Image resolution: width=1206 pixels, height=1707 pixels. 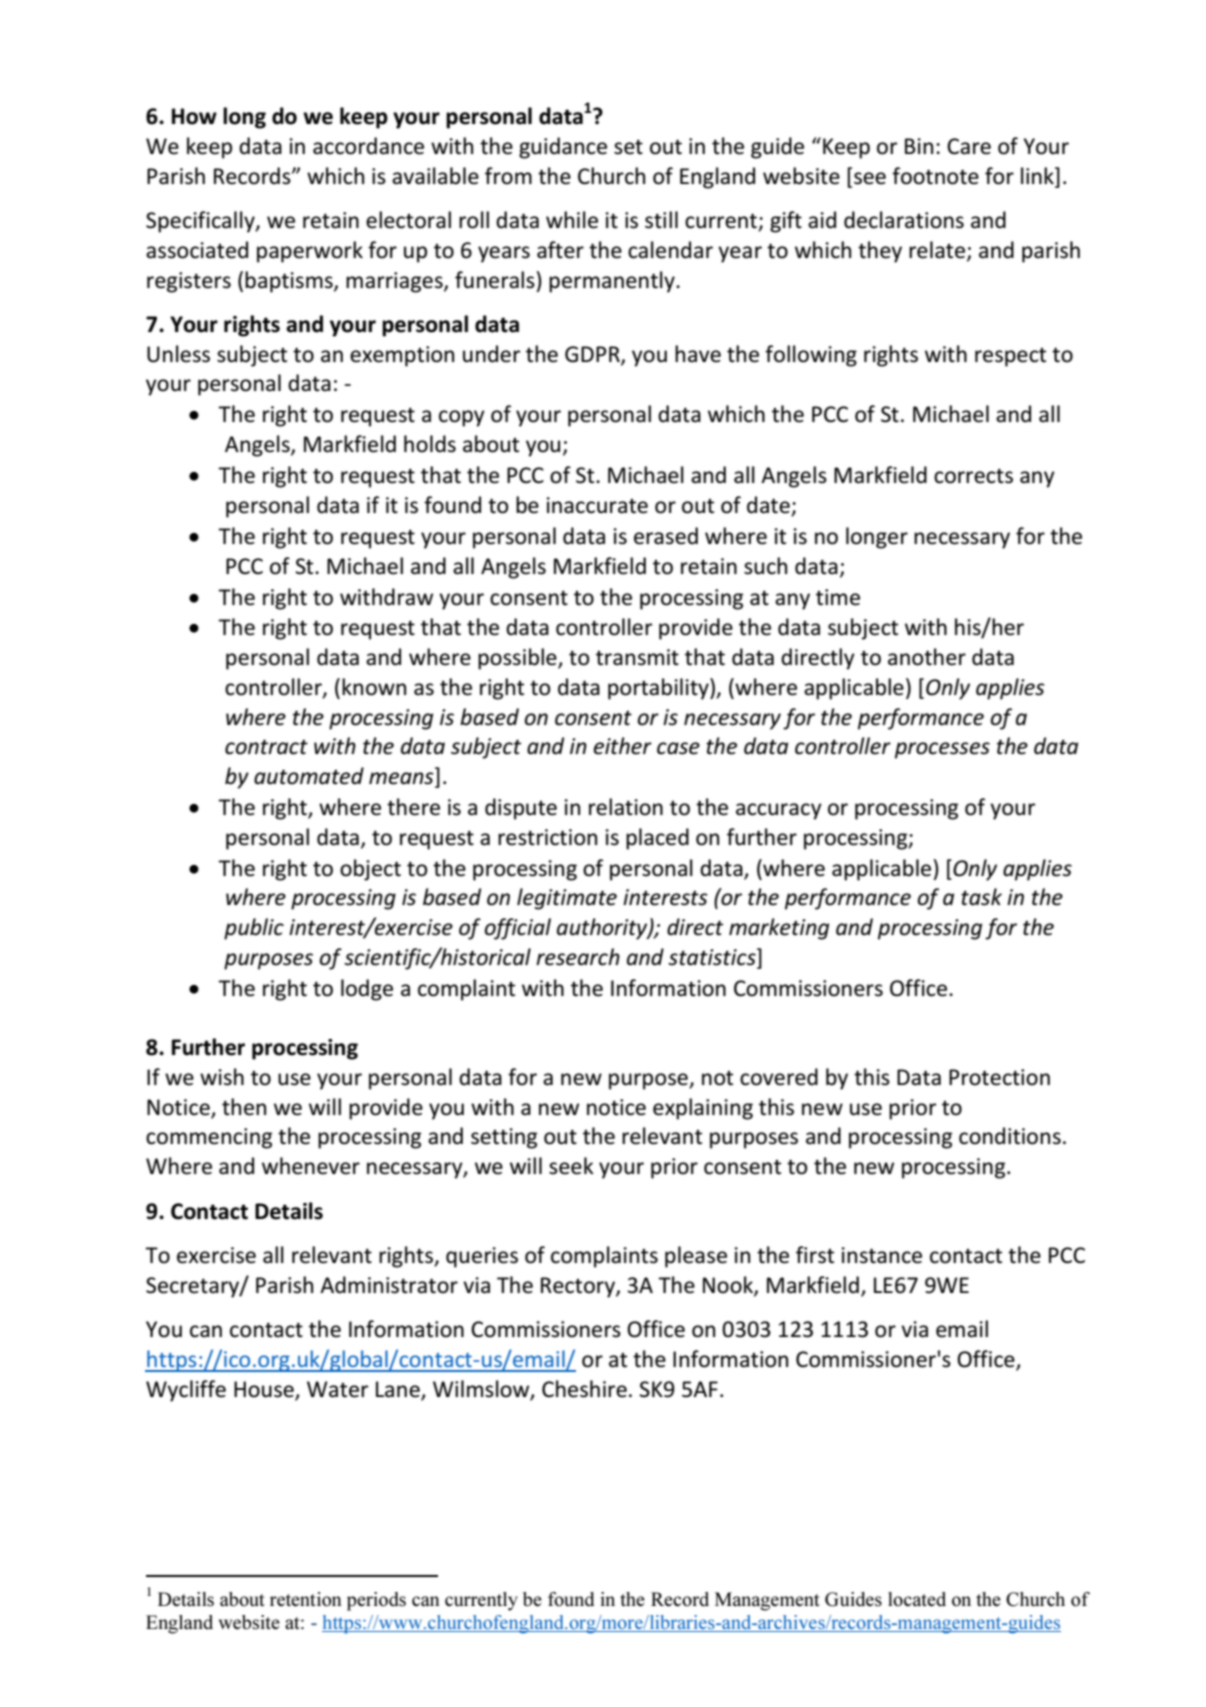 I want to click on footnote, so click(x=935, y=176).
